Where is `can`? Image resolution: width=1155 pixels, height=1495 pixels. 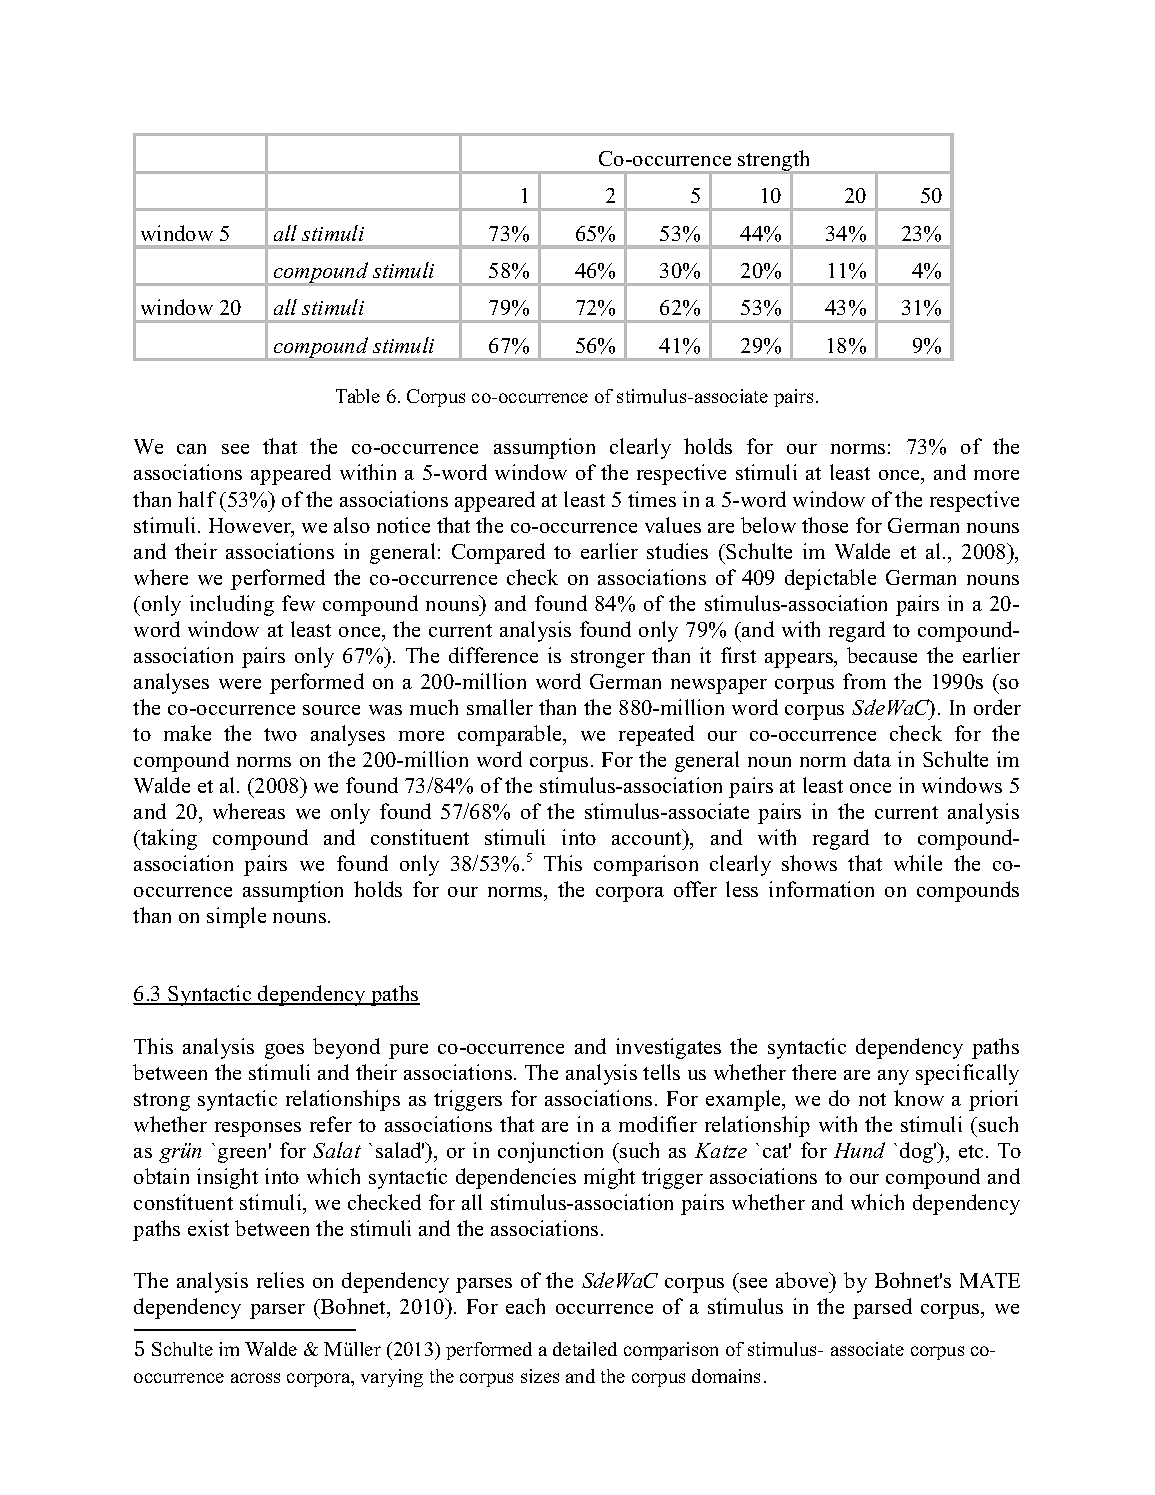
can is located at coordinates (191, 449).
